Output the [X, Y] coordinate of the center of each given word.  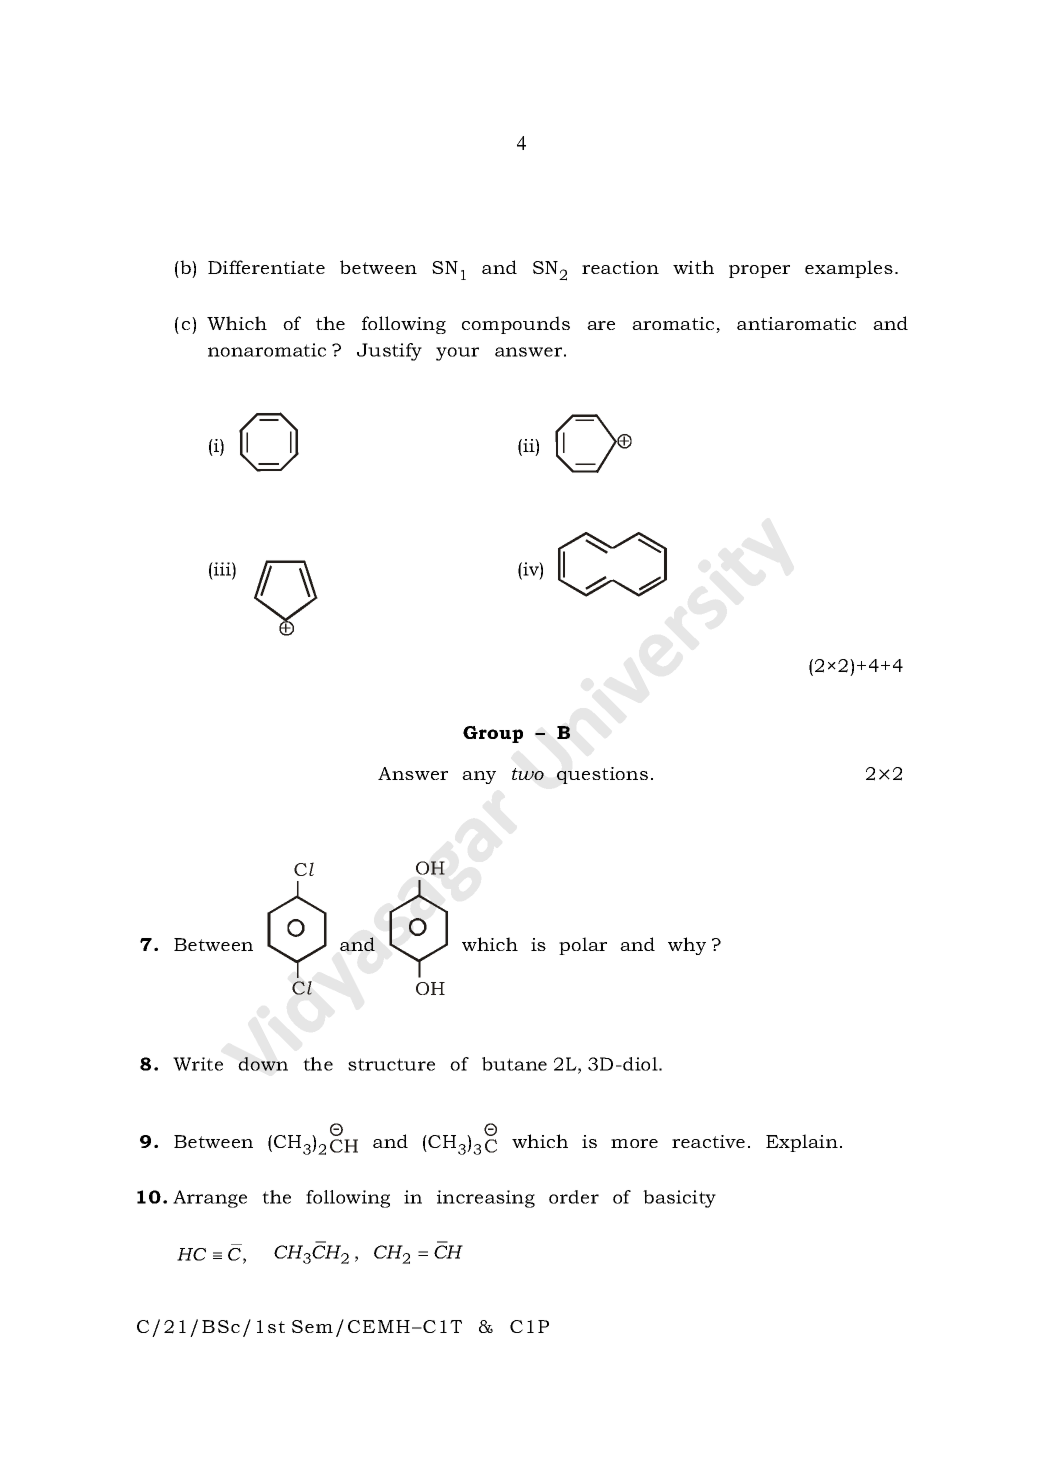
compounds [516, 325]
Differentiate [266, 267]
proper [759, 271]
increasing [486, 1199]
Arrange [210, 1199]
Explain [802, 1143]
